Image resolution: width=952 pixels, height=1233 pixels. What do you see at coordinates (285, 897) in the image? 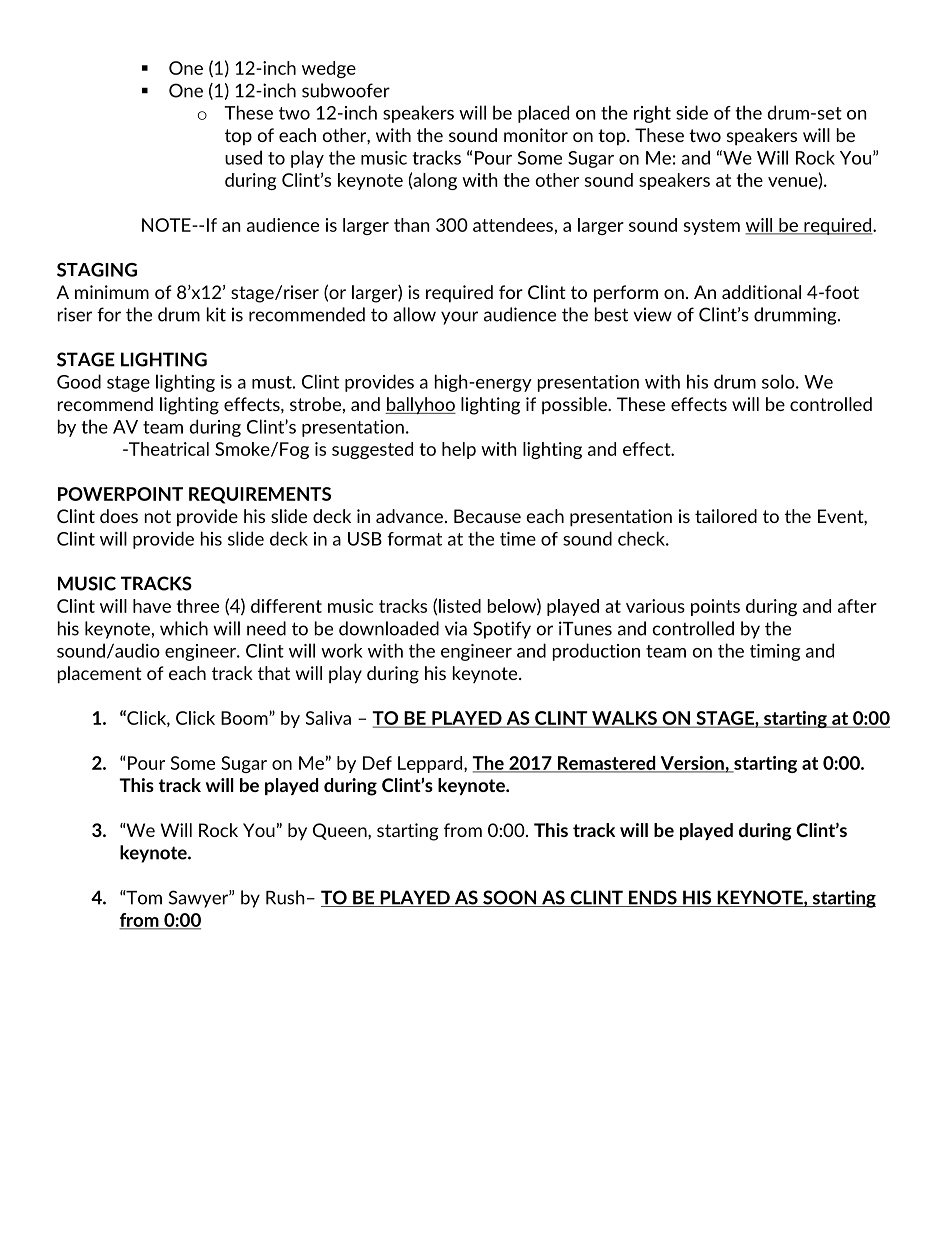
I see `Rush` at bounding box center [285, 897].
